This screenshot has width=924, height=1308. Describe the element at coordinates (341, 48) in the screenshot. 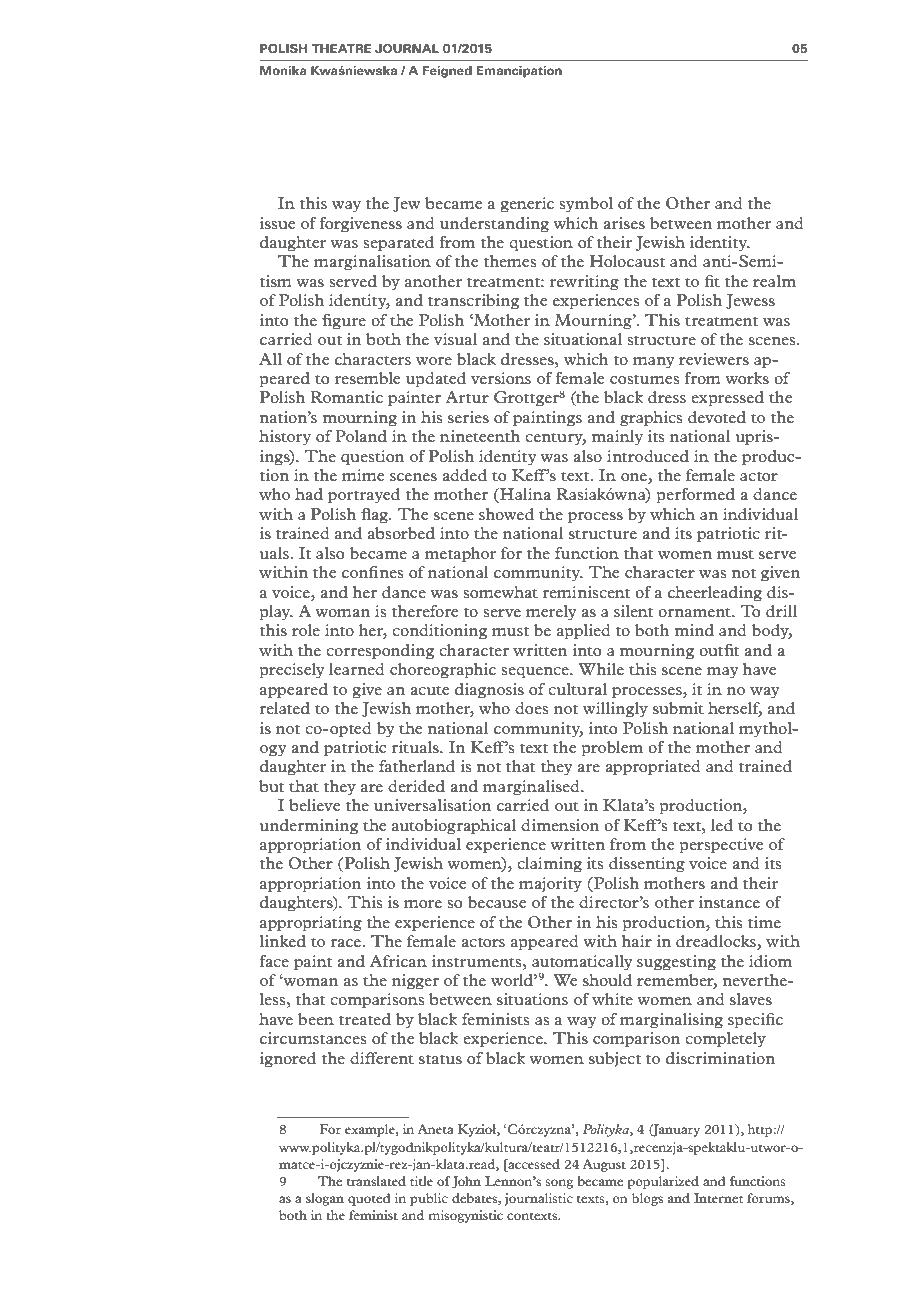

I see `THEATRE` at that location.
